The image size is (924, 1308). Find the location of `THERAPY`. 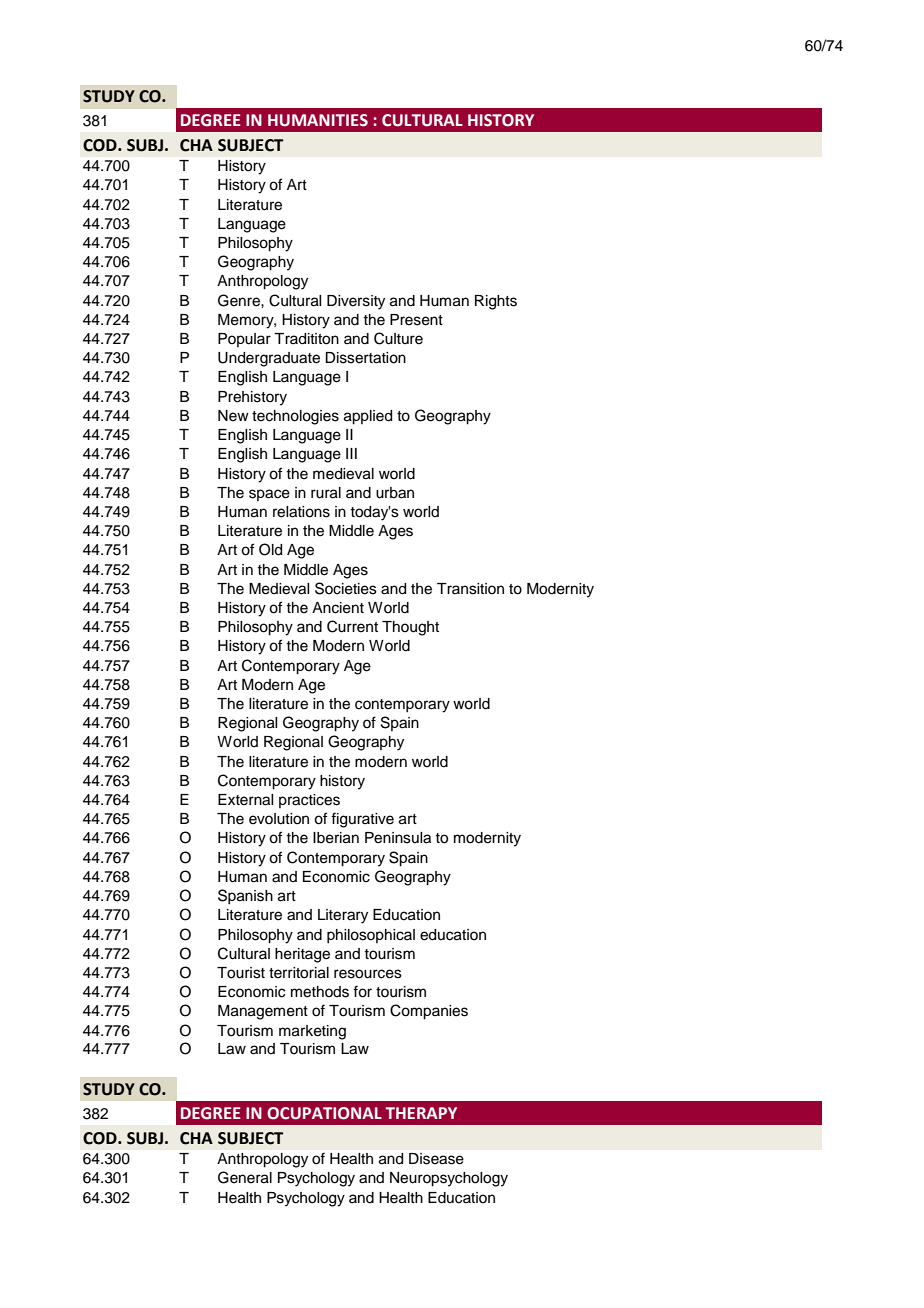

THERAPY is located at coordinates (421, 1113).
